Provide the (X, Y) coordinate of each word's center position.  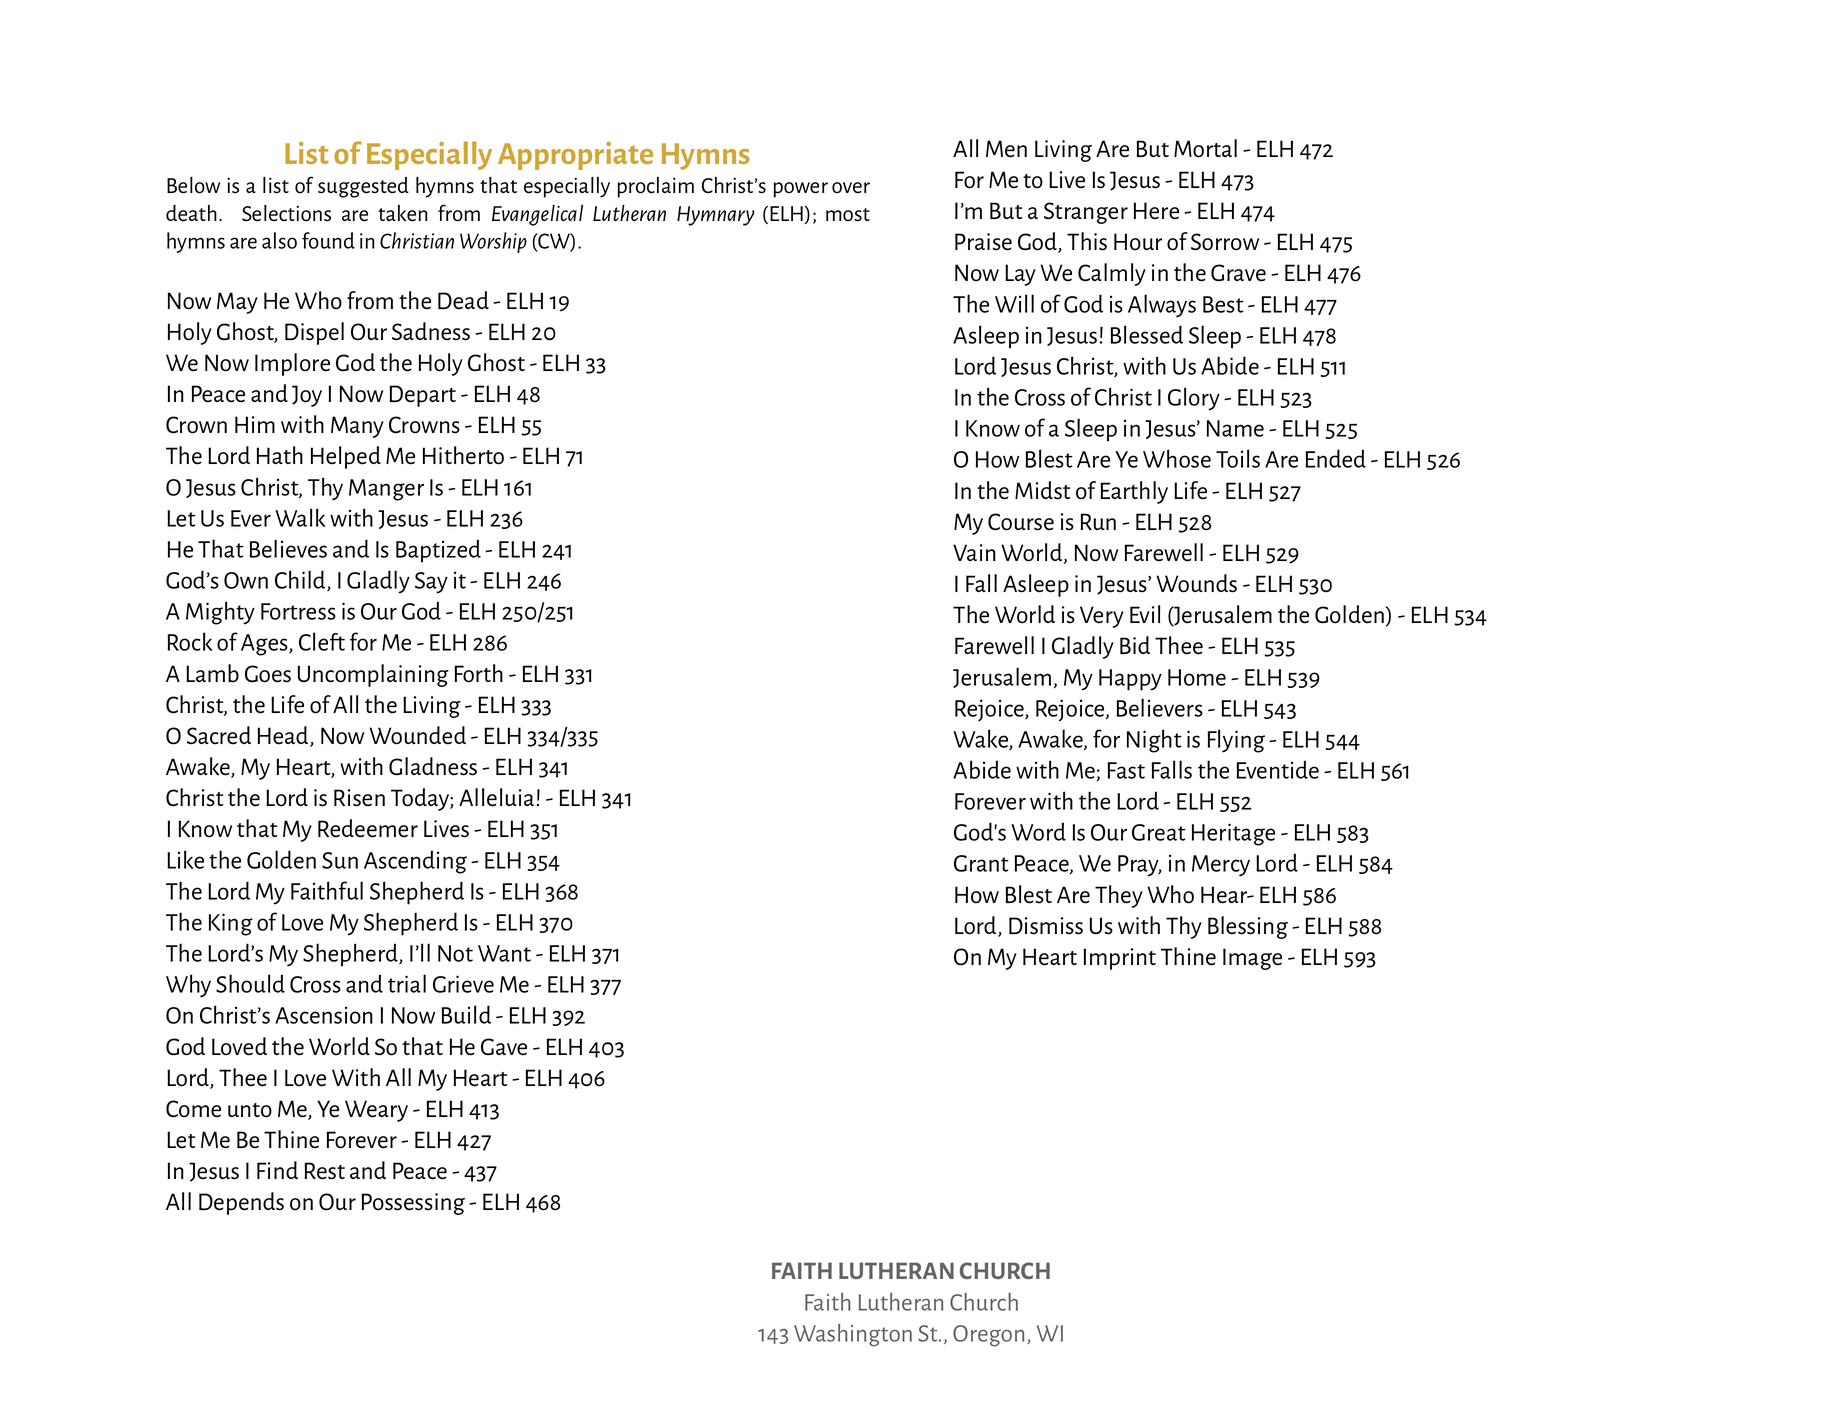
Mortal (1205, 148)
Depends (241, 1203)
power (801, 190)
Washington (853, 1335)
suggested (363, 187)
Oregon (988, 1336)
